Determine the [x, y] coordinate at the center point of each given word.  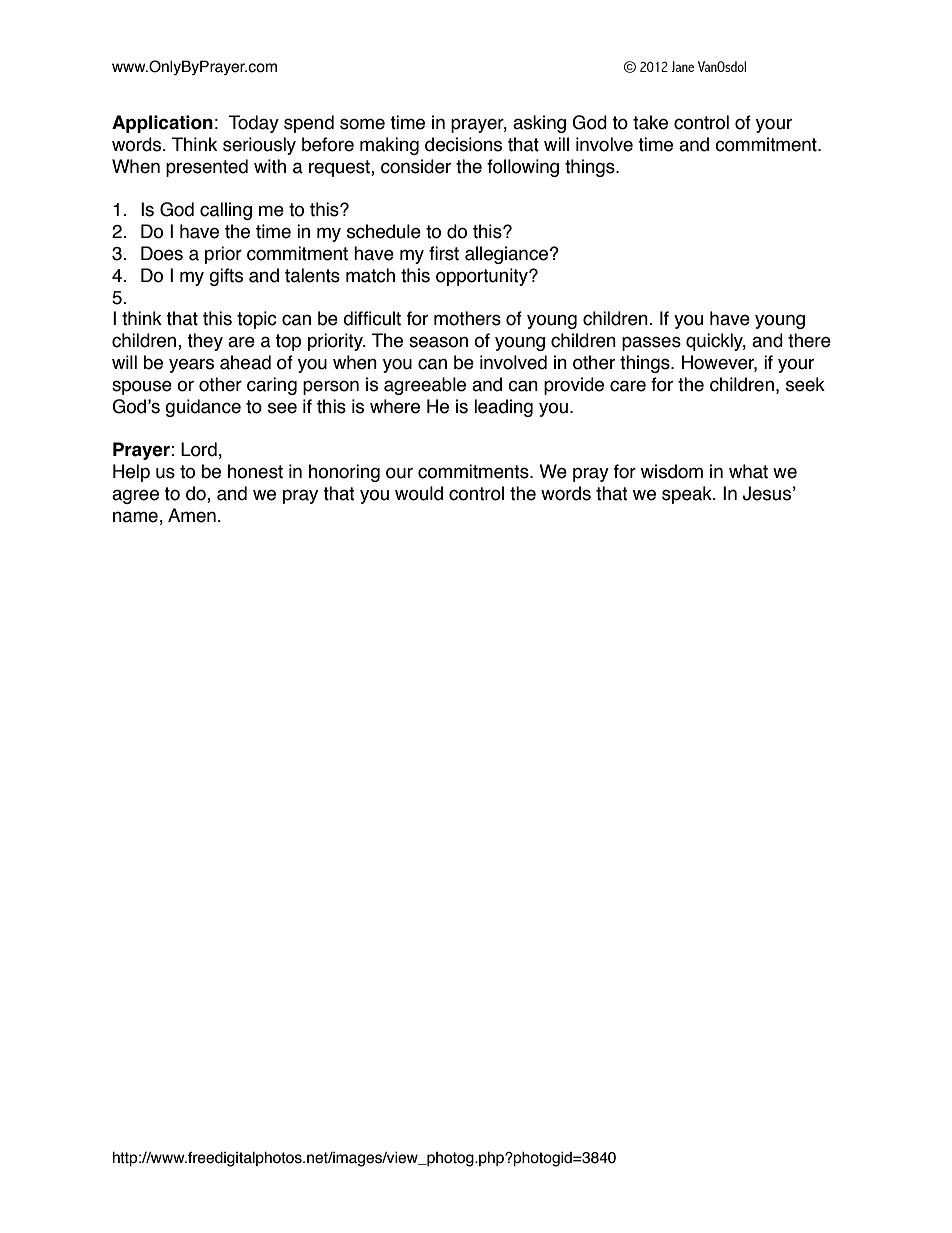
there [809, 340]
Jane [682, 66]
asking [539, 124]
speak [688, 495]
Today [254, 124]
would [419, 493]
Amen [192, 515]
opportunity [483, 277]
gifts [226, 277]
